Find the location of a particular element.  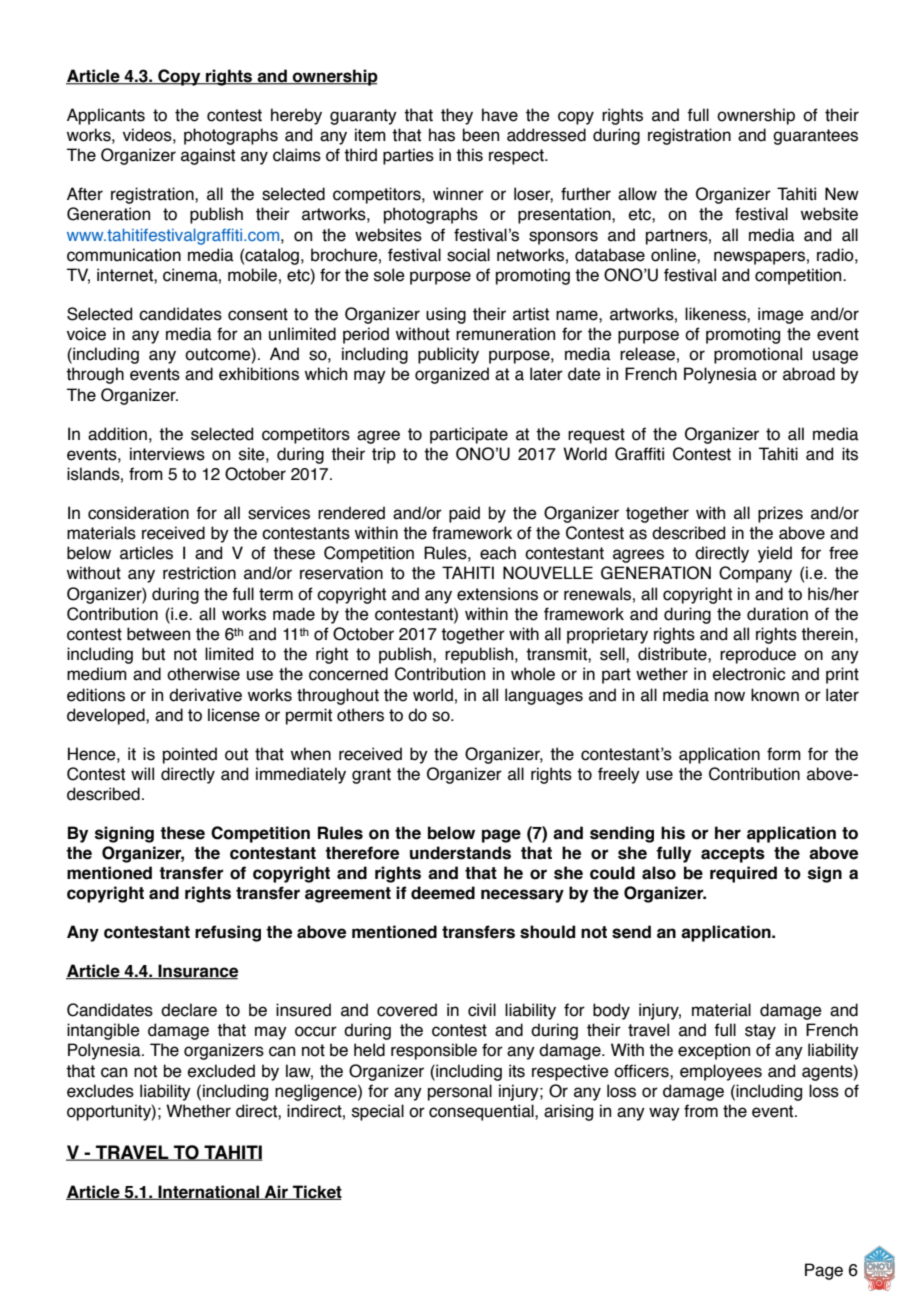

between is located at coordinates (158, 634).
